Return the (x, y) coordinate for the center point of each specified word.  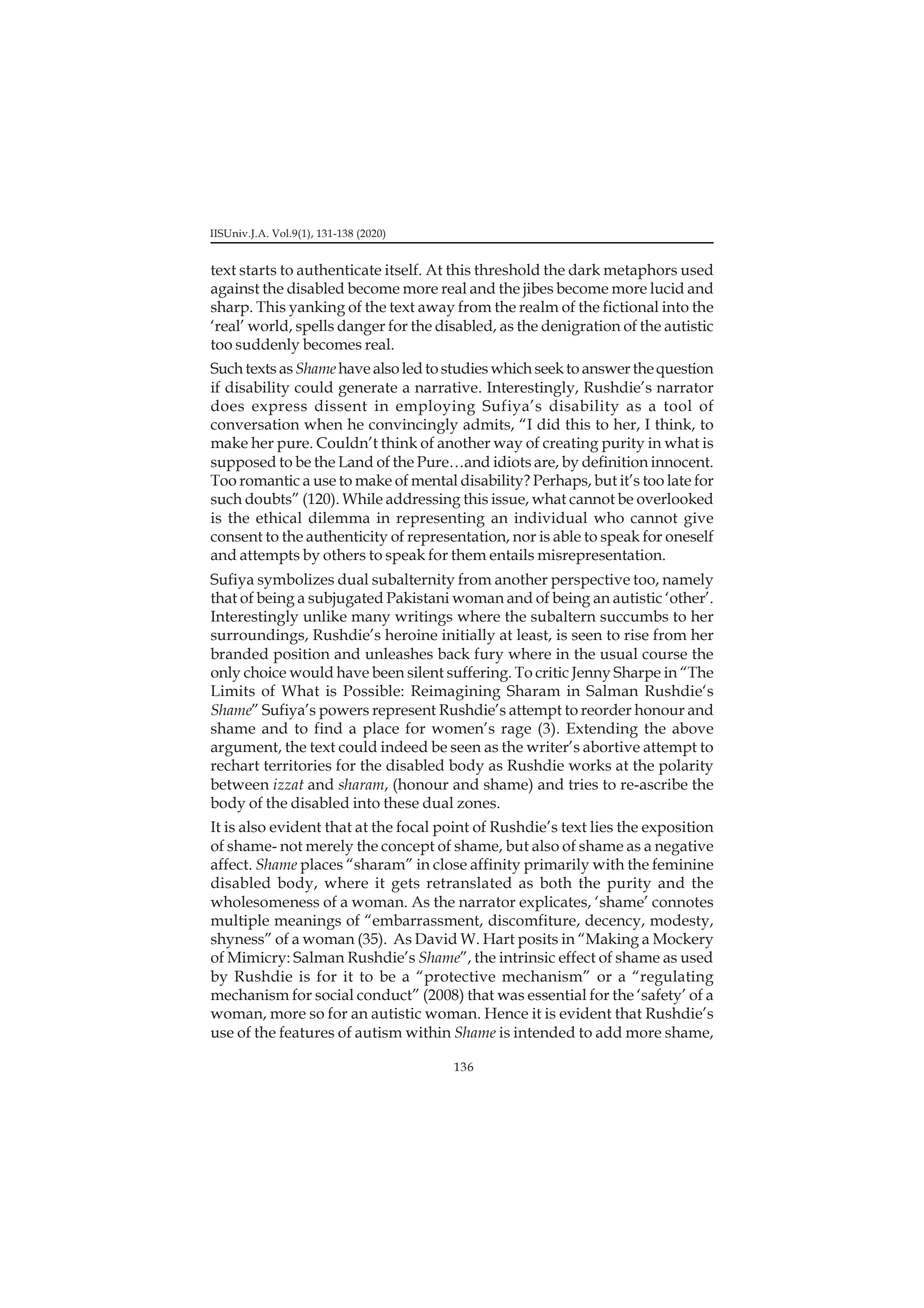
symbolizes (296, 581)
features (306, 1032)
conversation (255, 424)
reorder (606, 709)
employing (435, 408)
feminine (682, 864)
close (450, 864)
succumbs (634, 616)
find (328, 728)
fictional (630, 306)
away (436, 310)
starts (258, 270)
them (468, 554)
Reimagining (456, 693)
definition (615, 461)
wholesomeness (265, 902)
